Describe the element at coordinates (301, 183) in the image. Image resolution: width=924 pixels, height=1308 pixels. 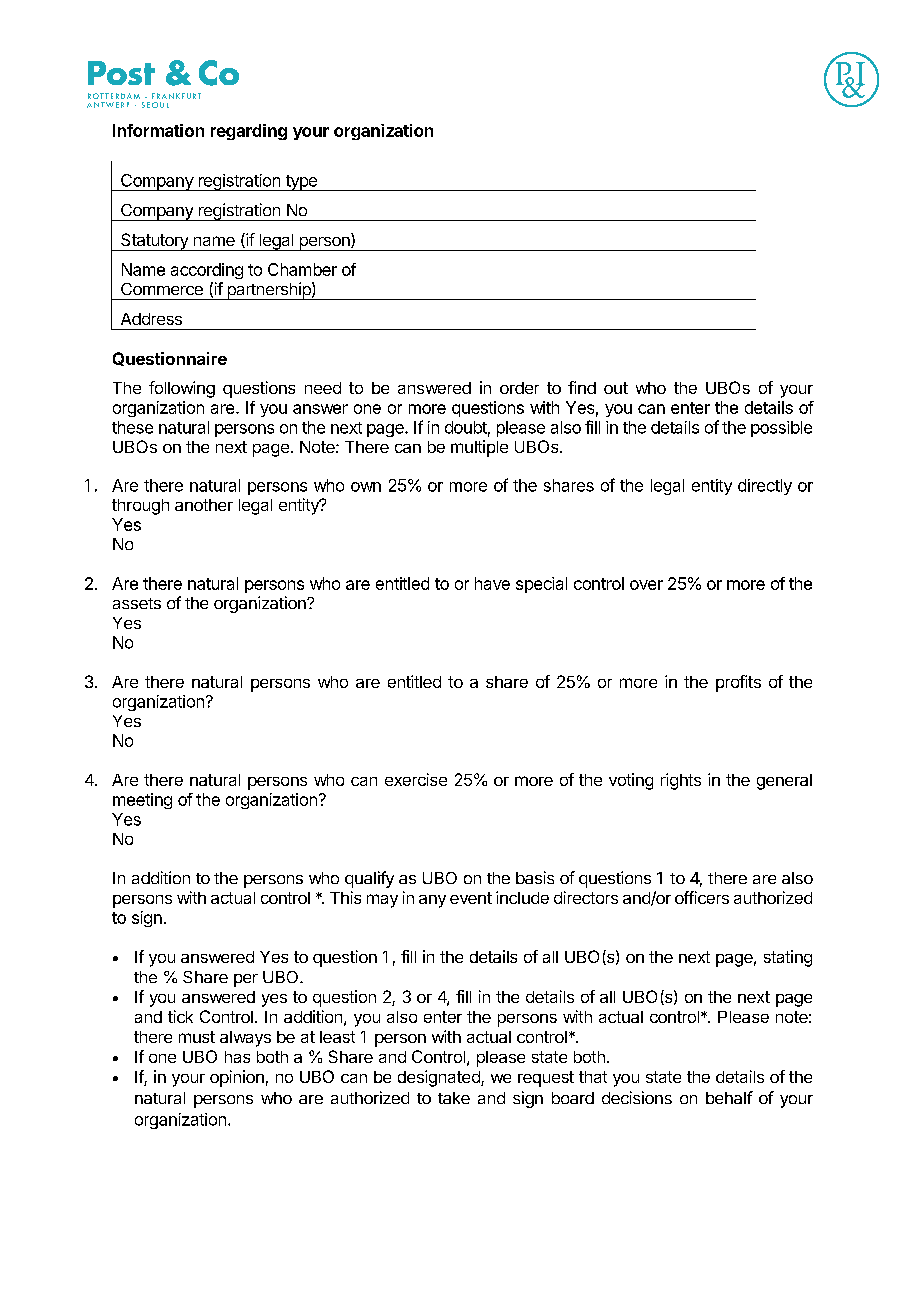
I see `type` at that location.
